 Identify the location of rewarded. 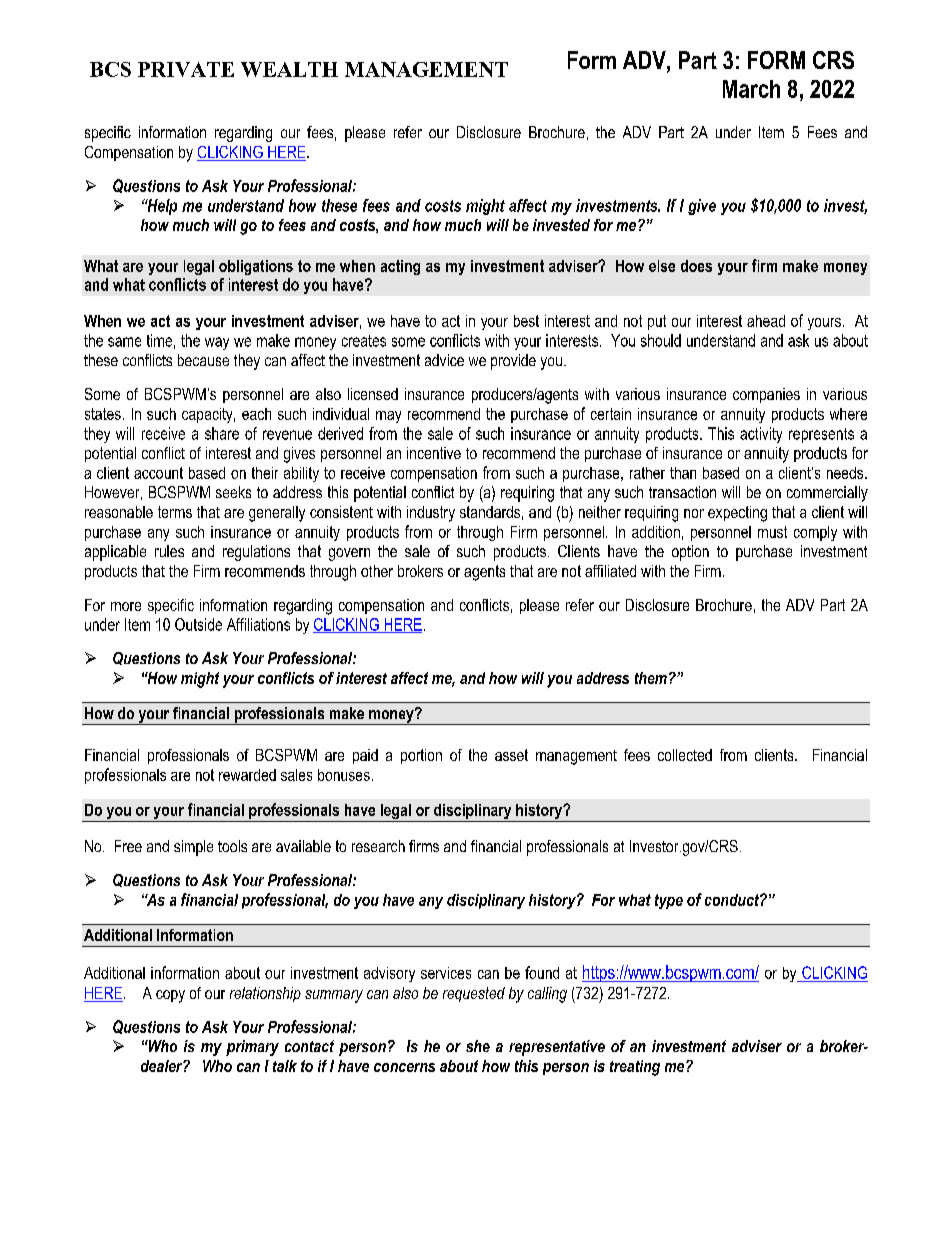
(247, 775).
